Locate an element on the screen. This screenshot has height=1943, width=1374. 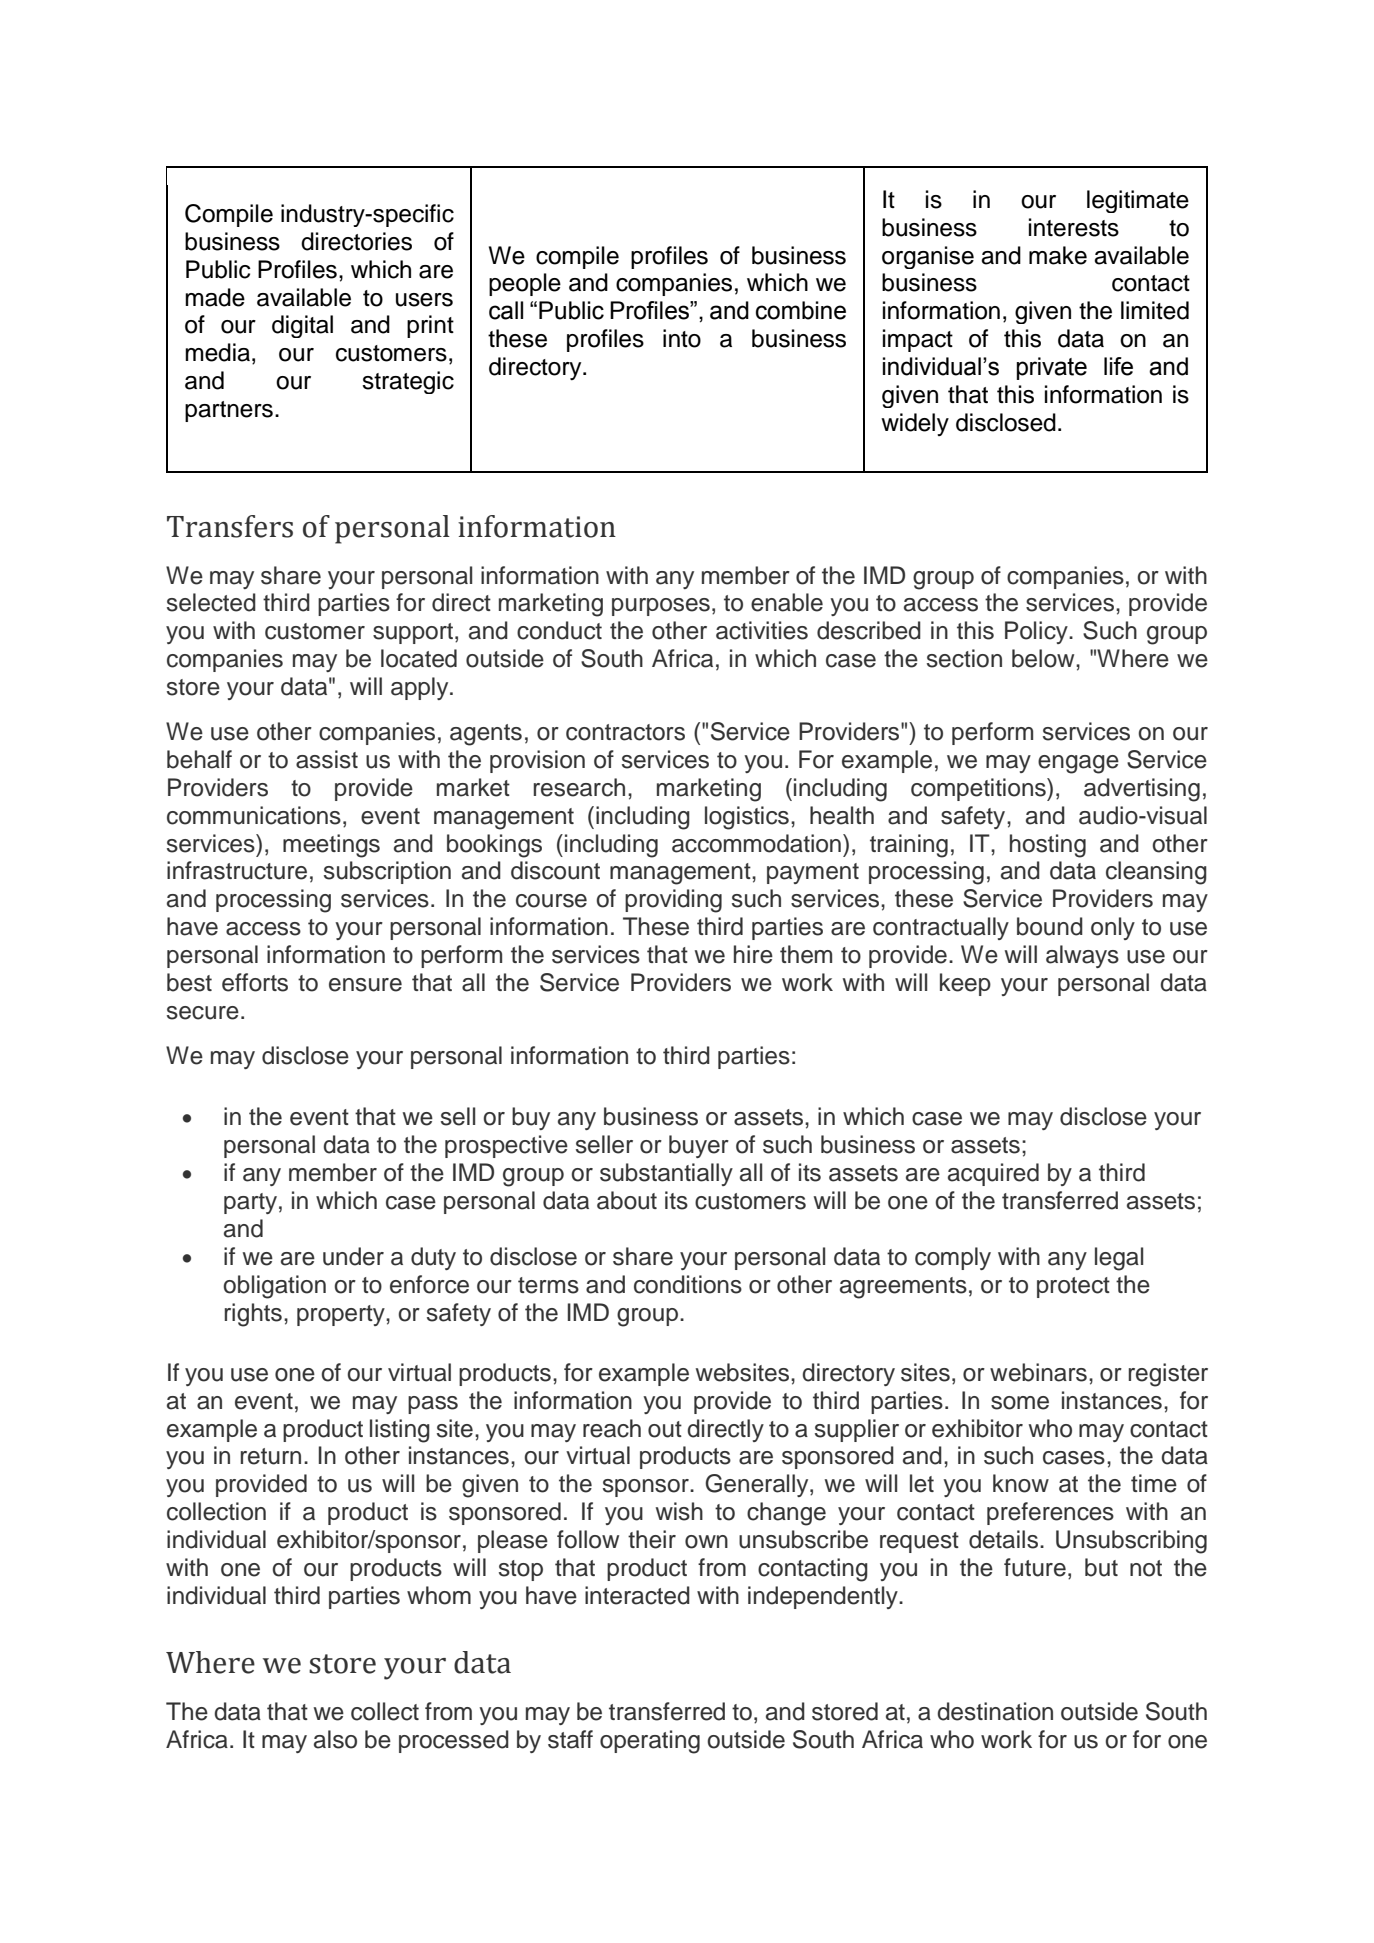
conditions is located at coordinates (688, 1284).
